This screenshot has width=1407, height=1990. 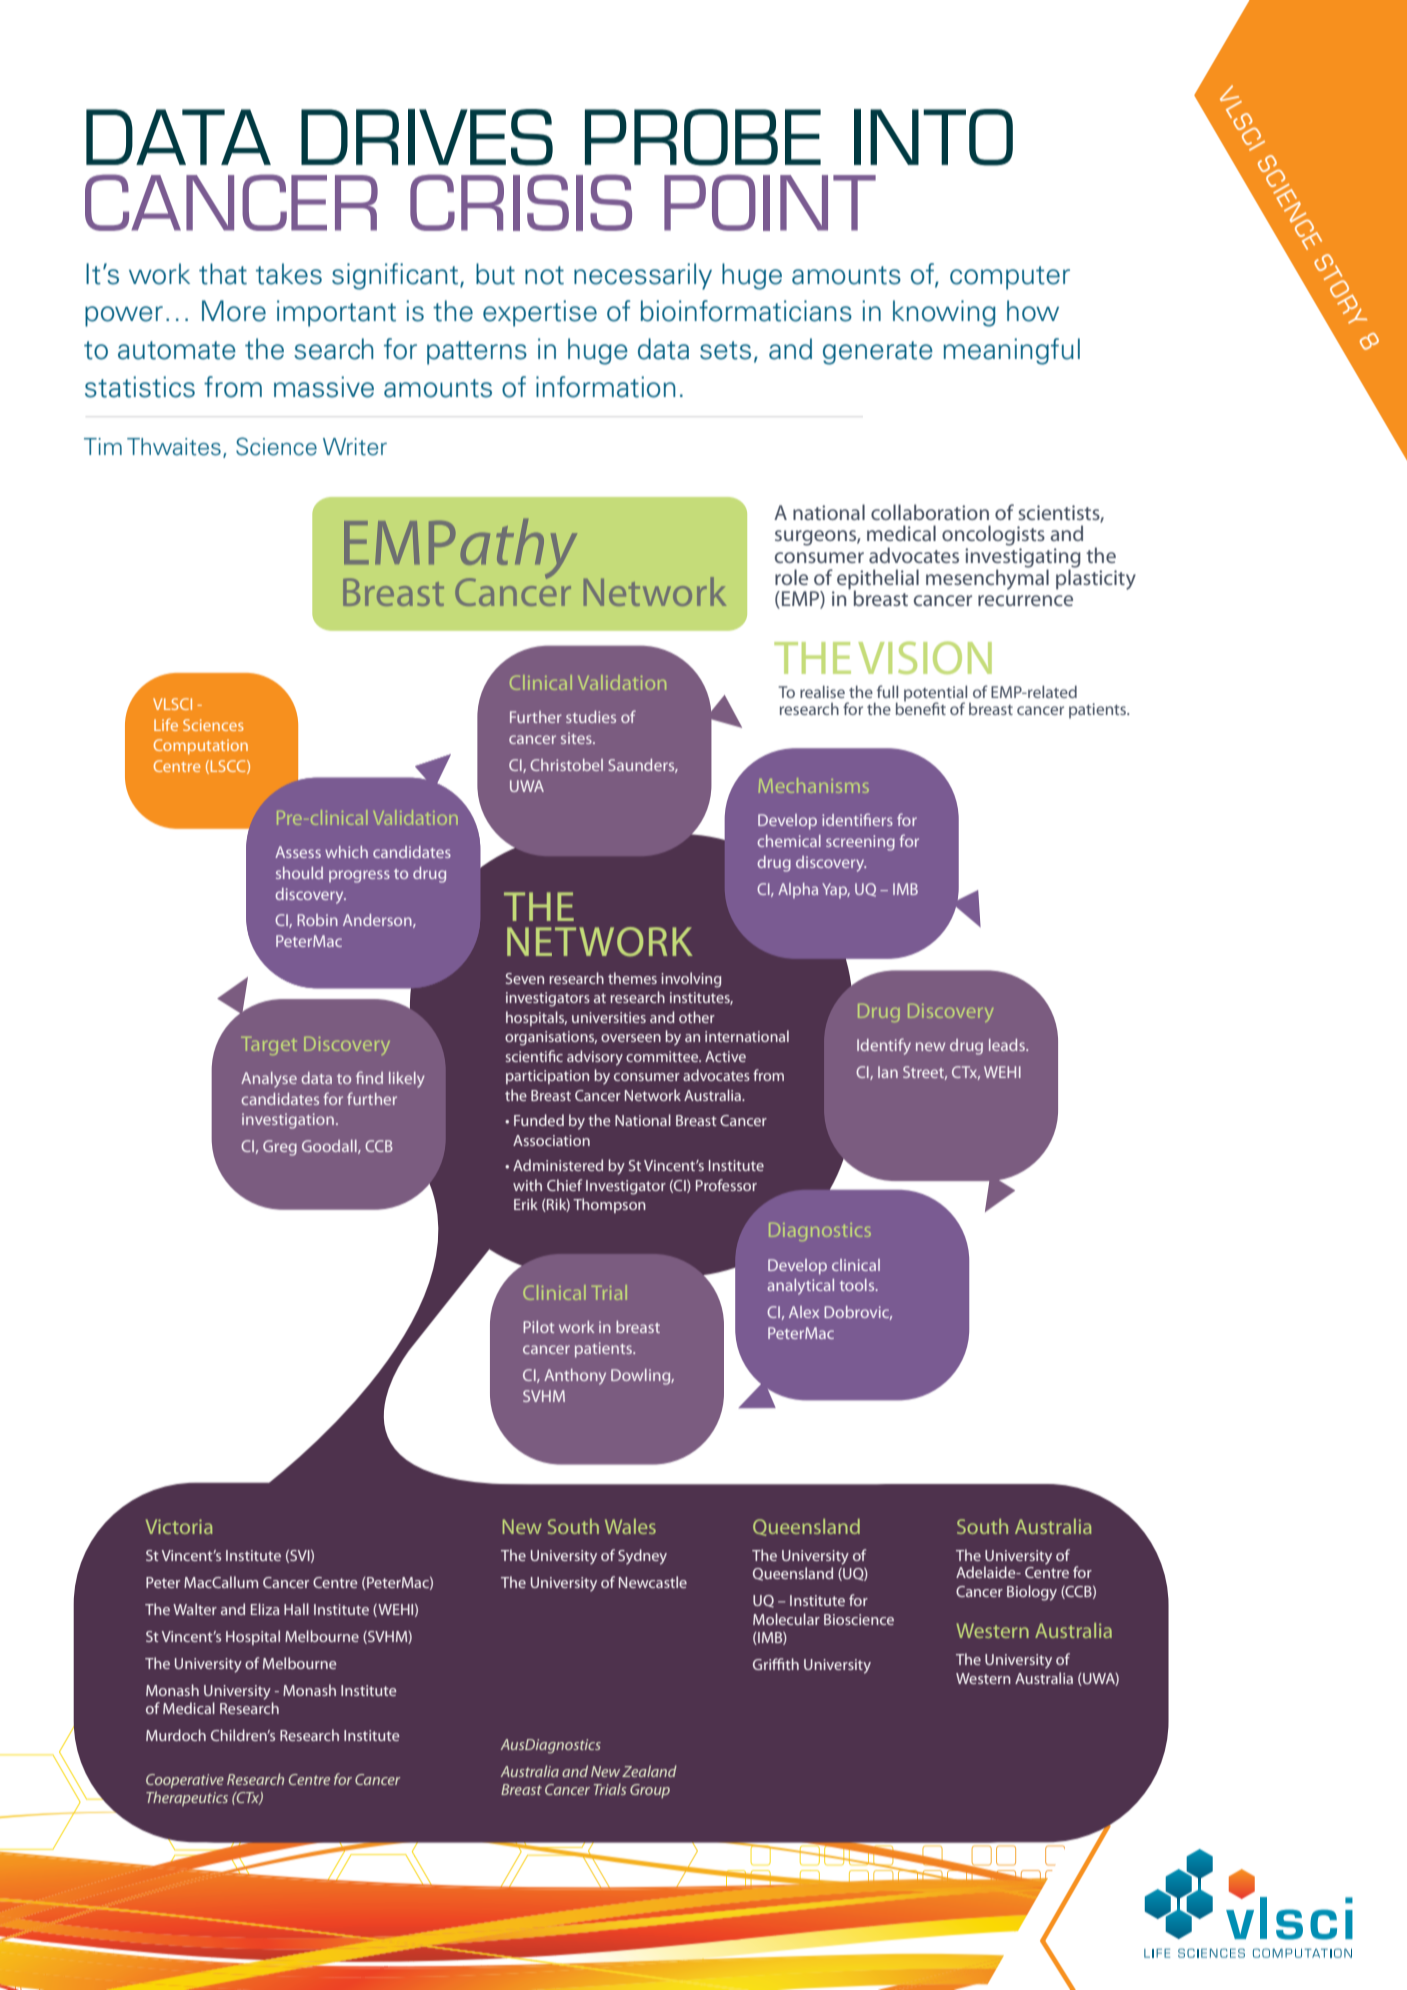 I want to click on Biology, so click(x=1032, y=1593).
